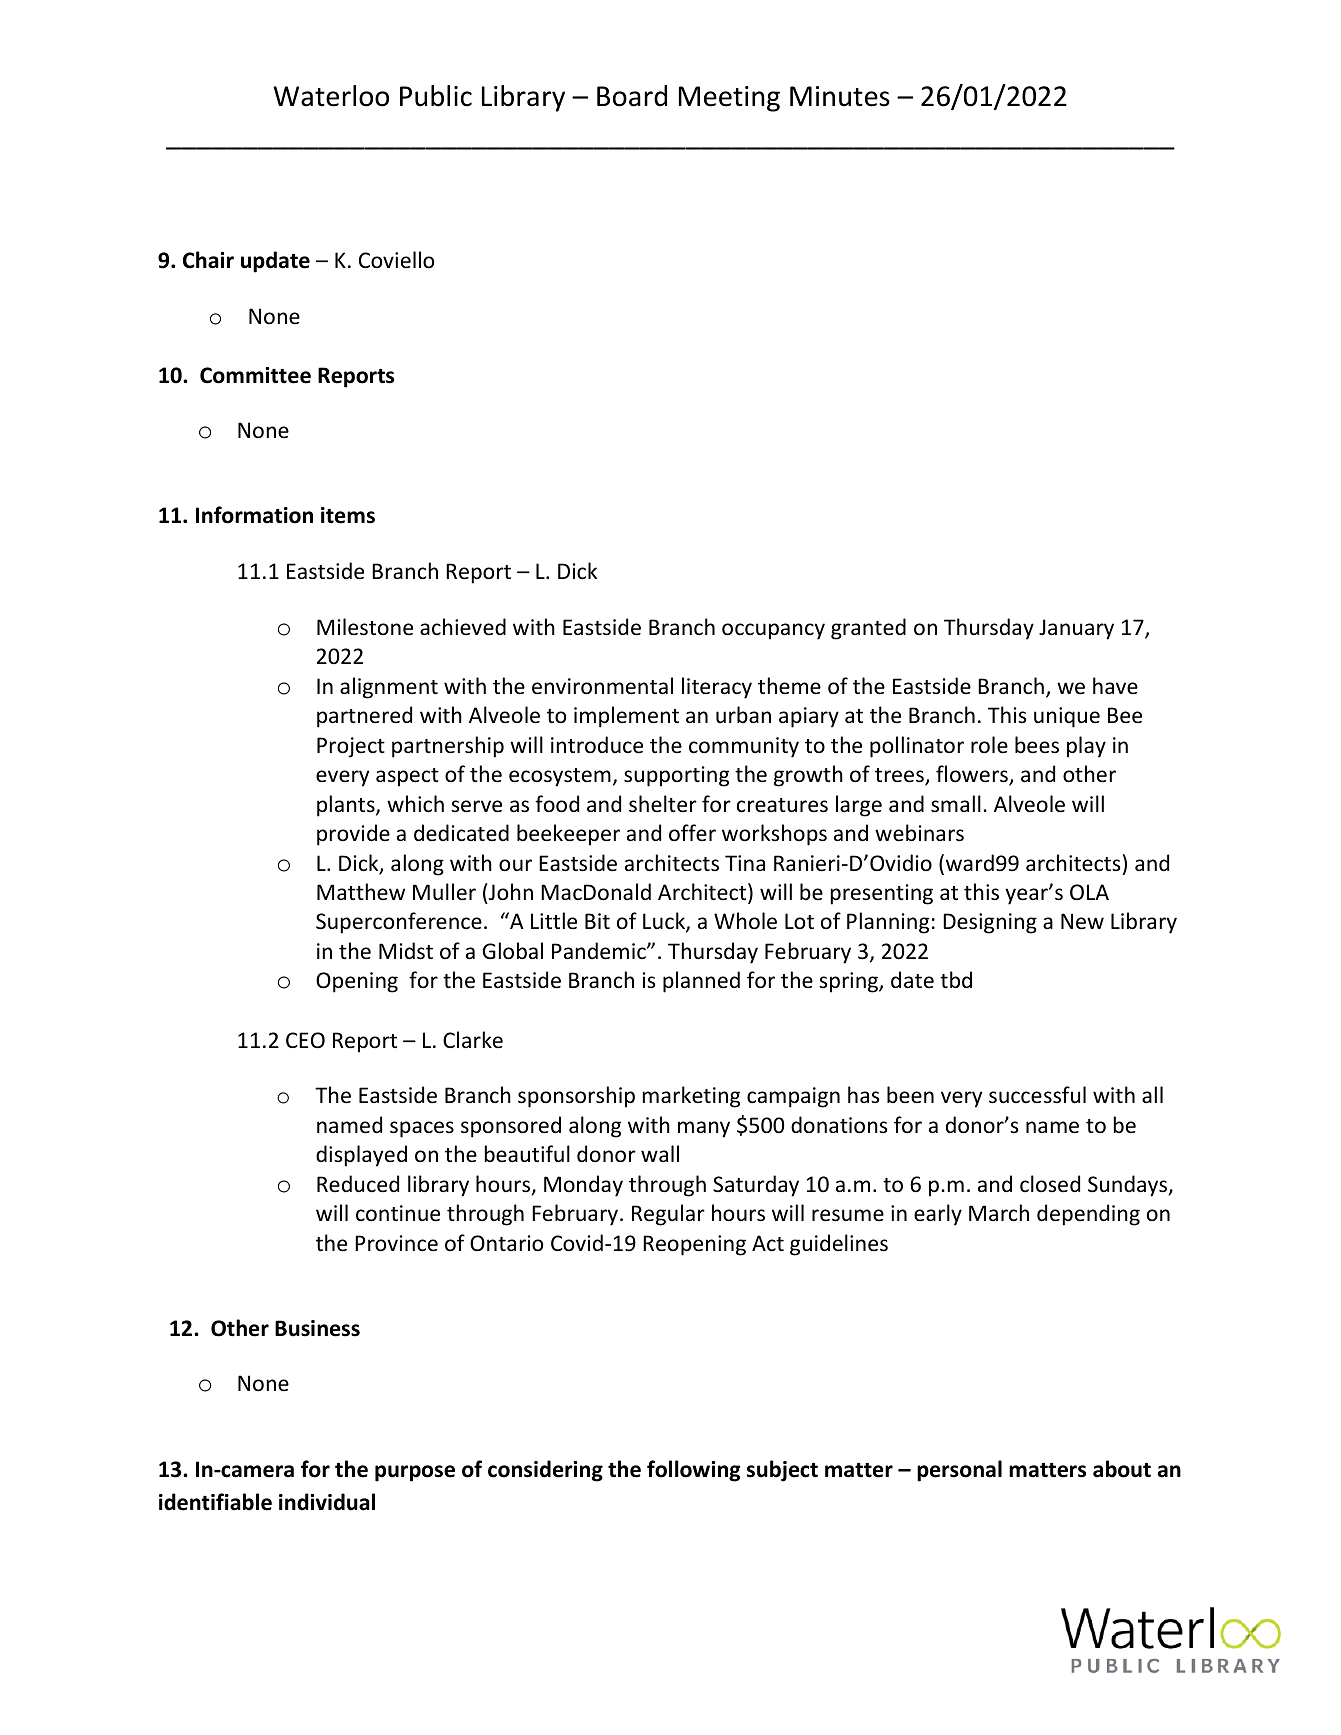 The image size is (1341, 1735). What do you see at coordinates (305, 1040) in the document?
I see `CEO` at bounding box center [305, 1040].
